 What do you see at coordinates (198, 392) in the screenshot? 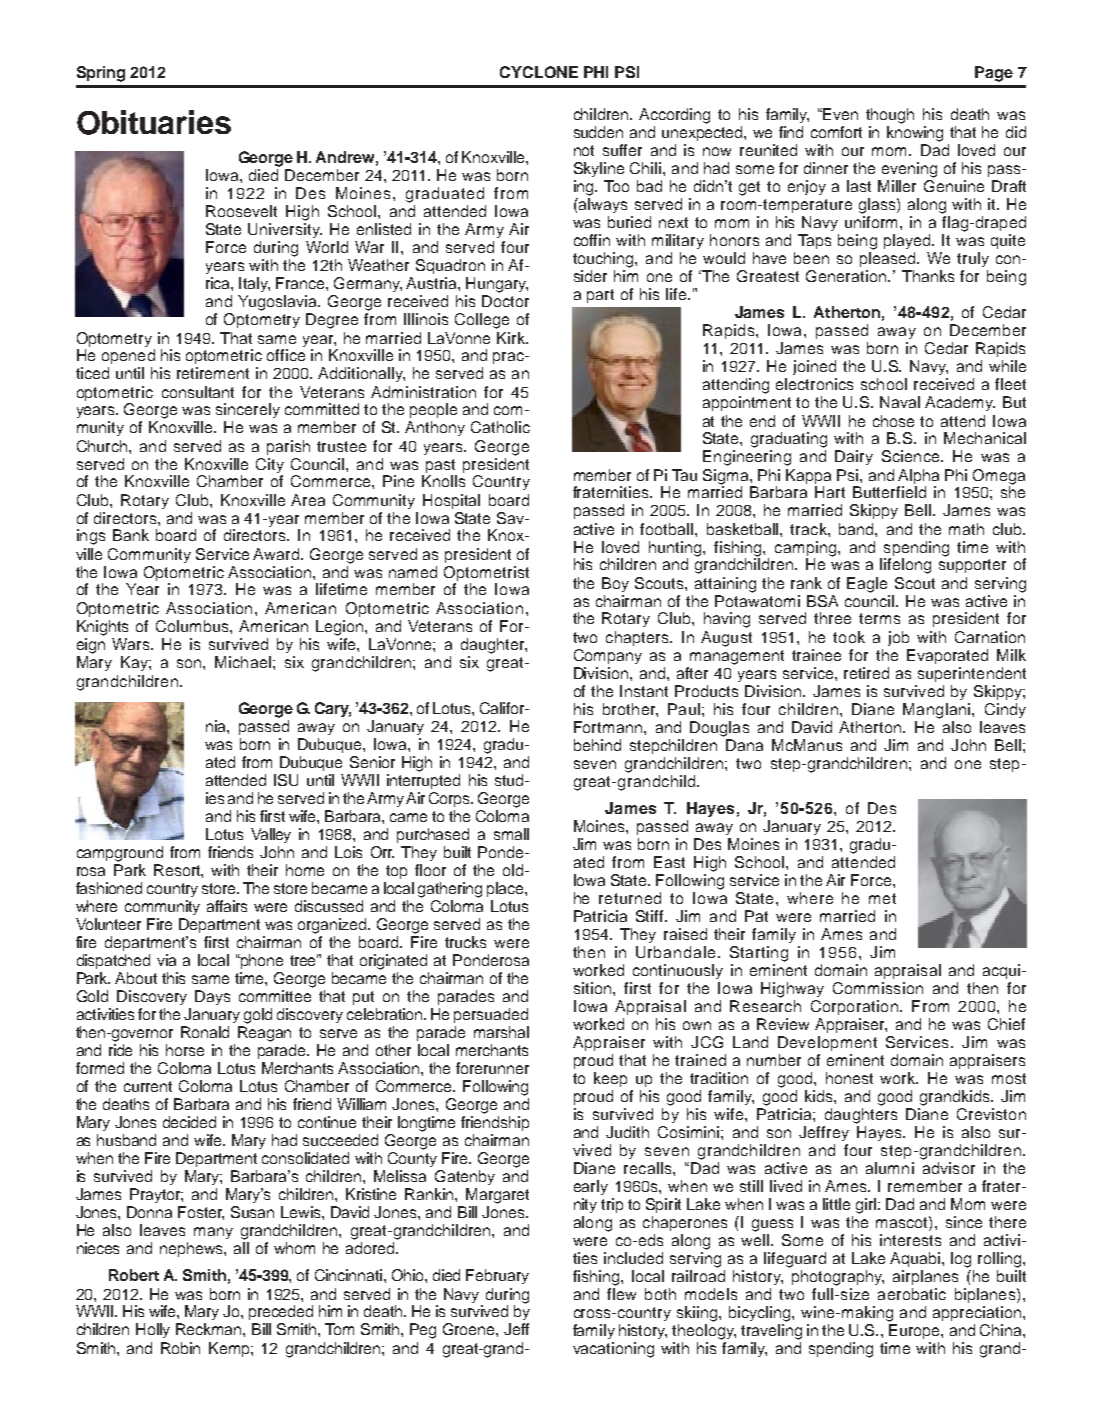
I see `consultant` at bounding box center [198, 392].
